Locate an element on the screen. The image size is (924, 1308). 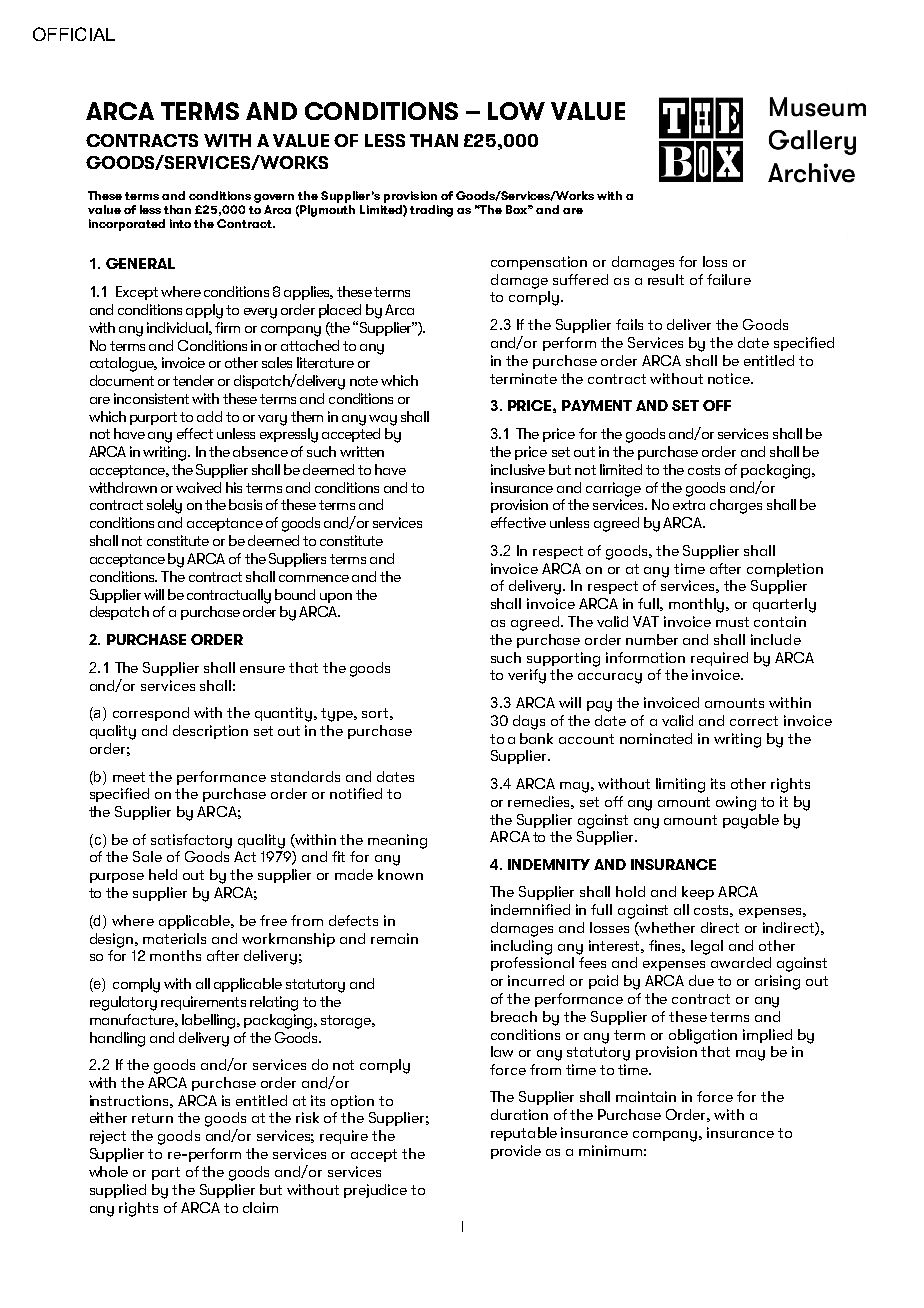
keep is located at coordinates (698, 893).
